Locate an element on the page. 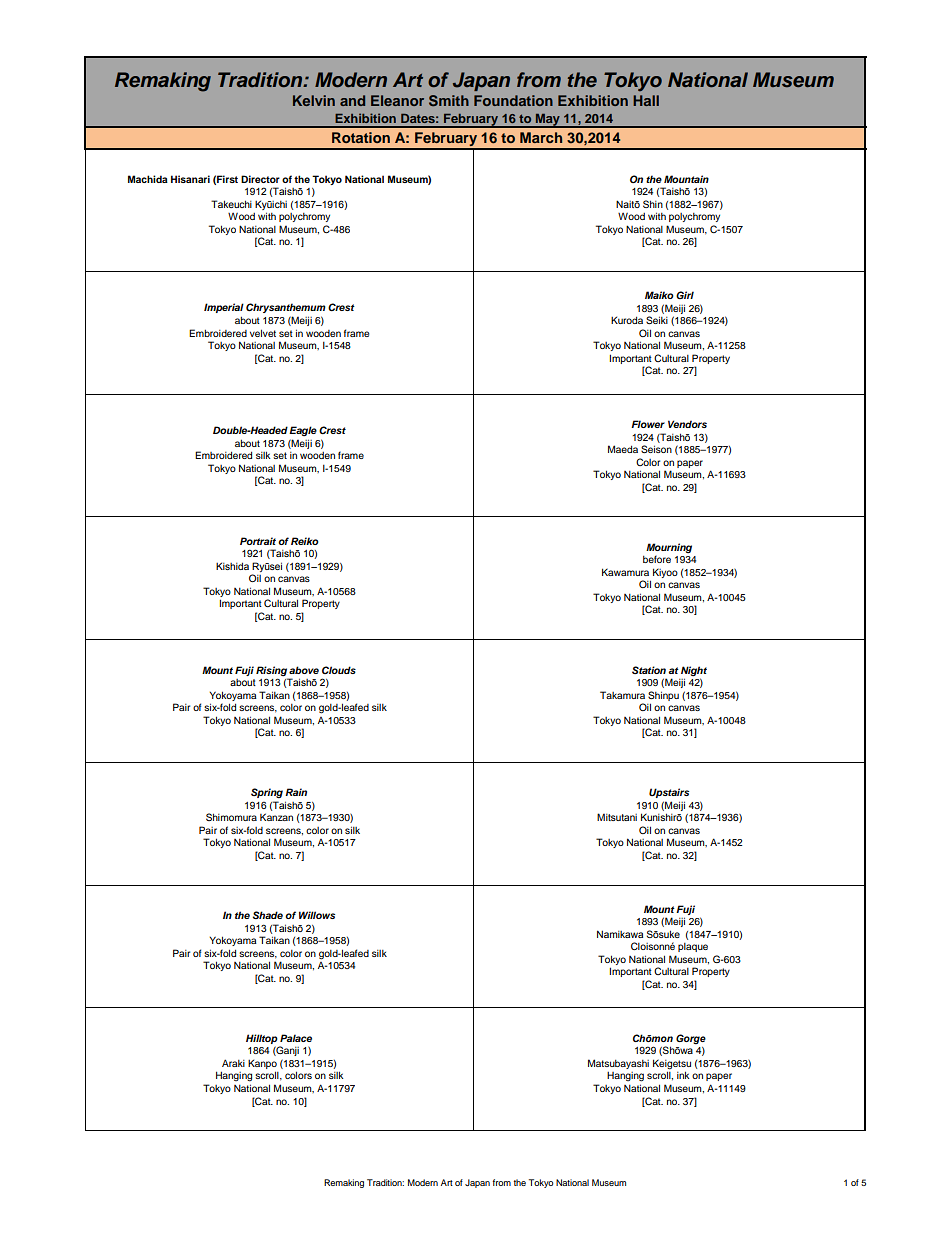 The width and height of the document is (952, 1233). Kuroda is located at coordinates (627, 320).
